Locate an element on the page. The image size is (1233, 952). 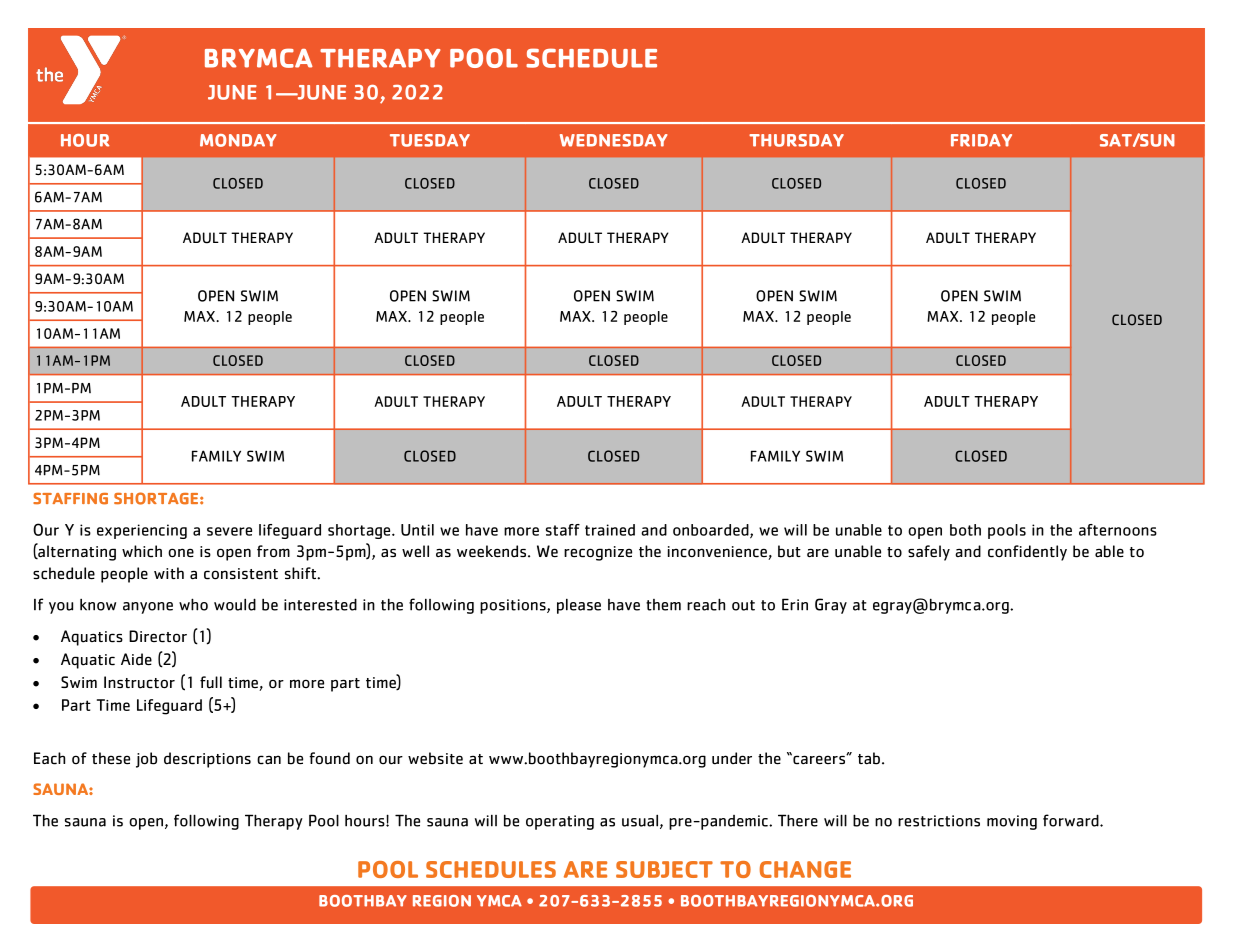
descriptions is located at coordinates (207, 760).
